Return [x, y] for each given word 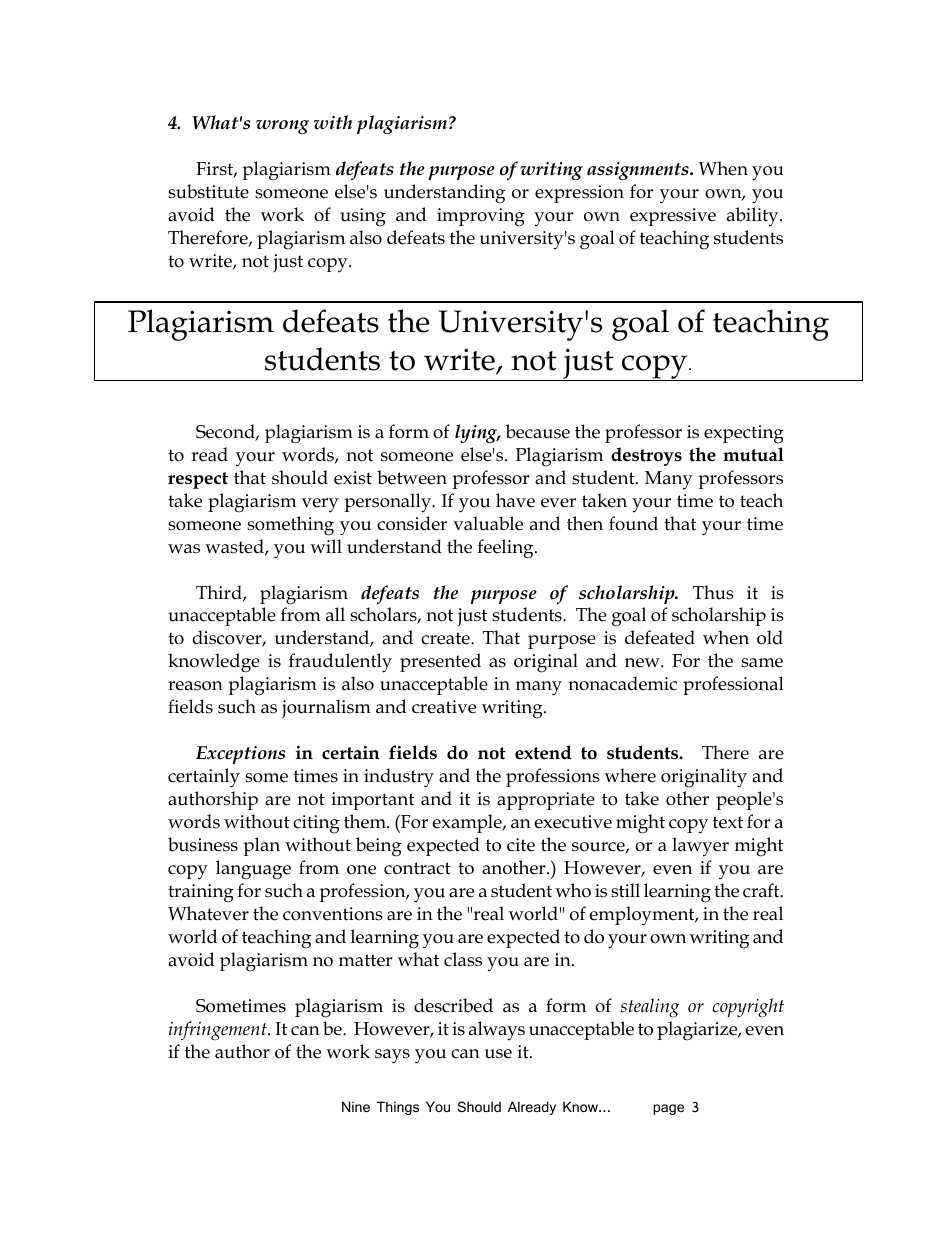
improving [481, 217]
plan [261, 846]
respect [198, 480]
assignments [639, 171]
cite [521, 845]
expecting [744, 434]
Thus [713, 592]
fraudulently [340, 663]
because [537, 431]
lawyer [700, 847]
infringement [219, 1030]
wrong [282, 127]
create [446, 638]
